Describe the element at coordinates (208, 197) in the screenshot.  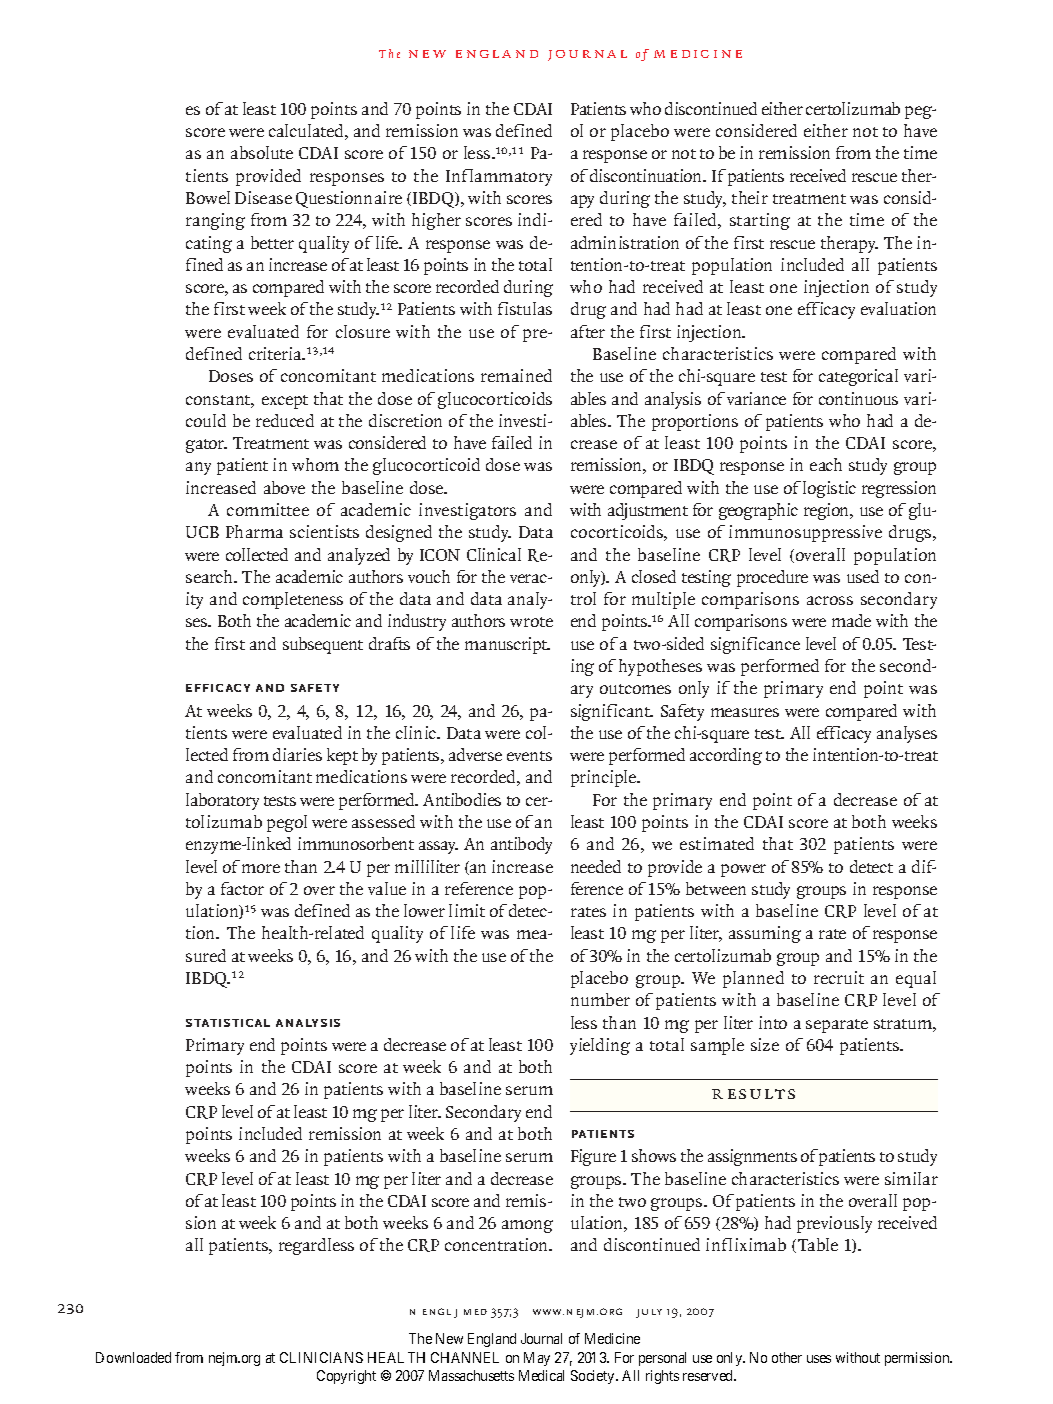
I see `Bowel` at that location.
